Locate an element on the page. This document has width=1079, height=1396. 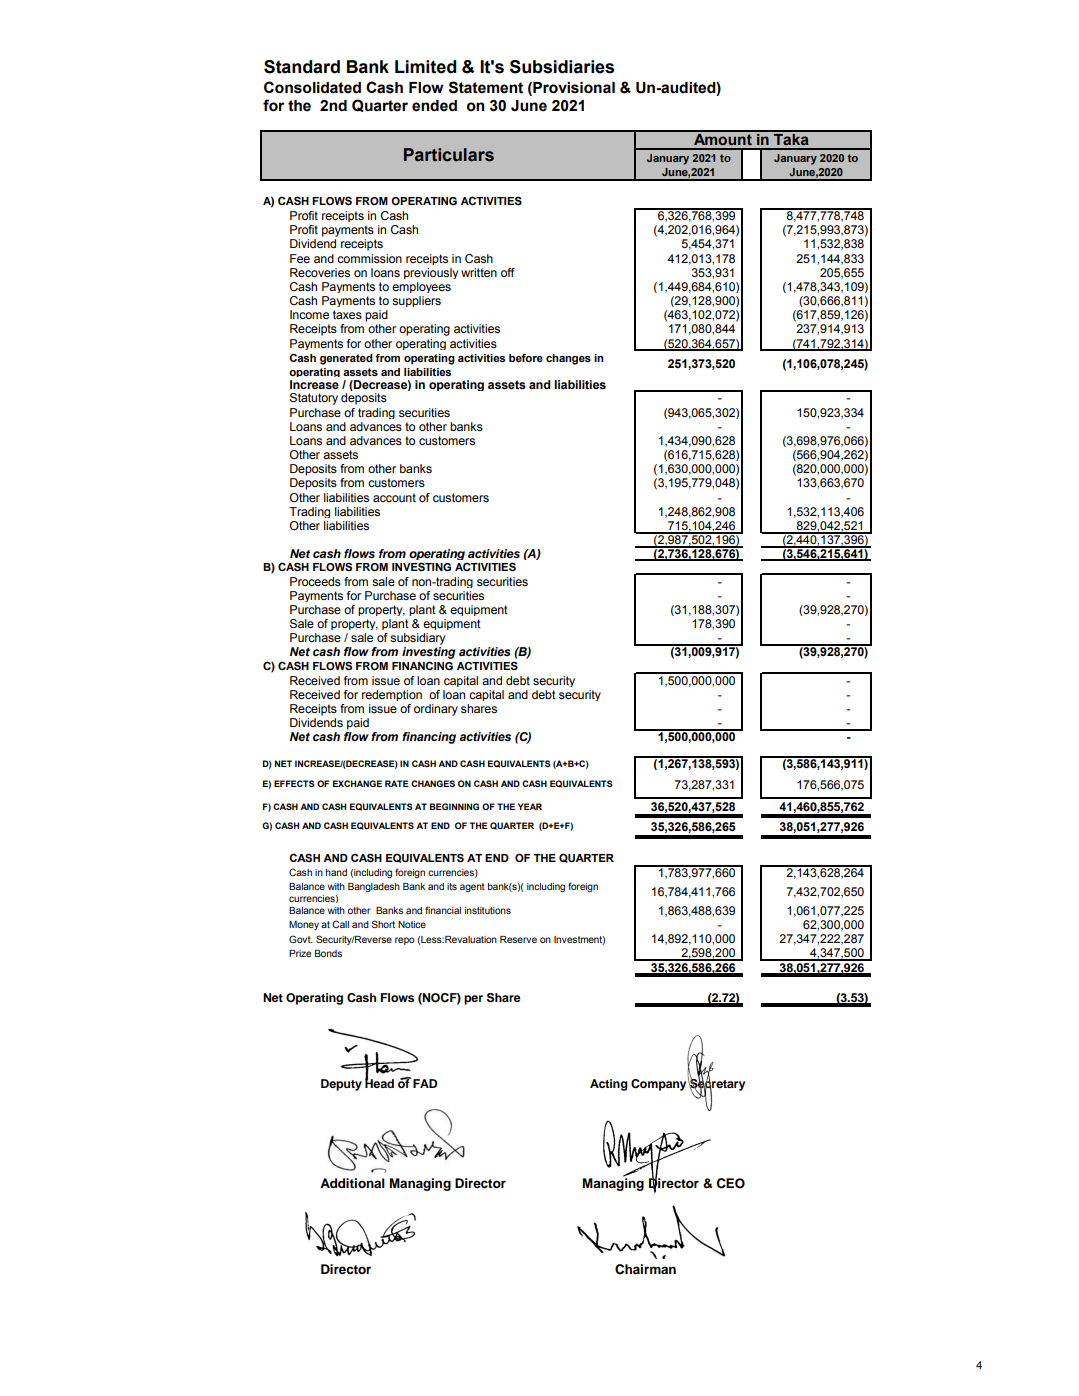
Statutory is located at coordinates (314, 399).
